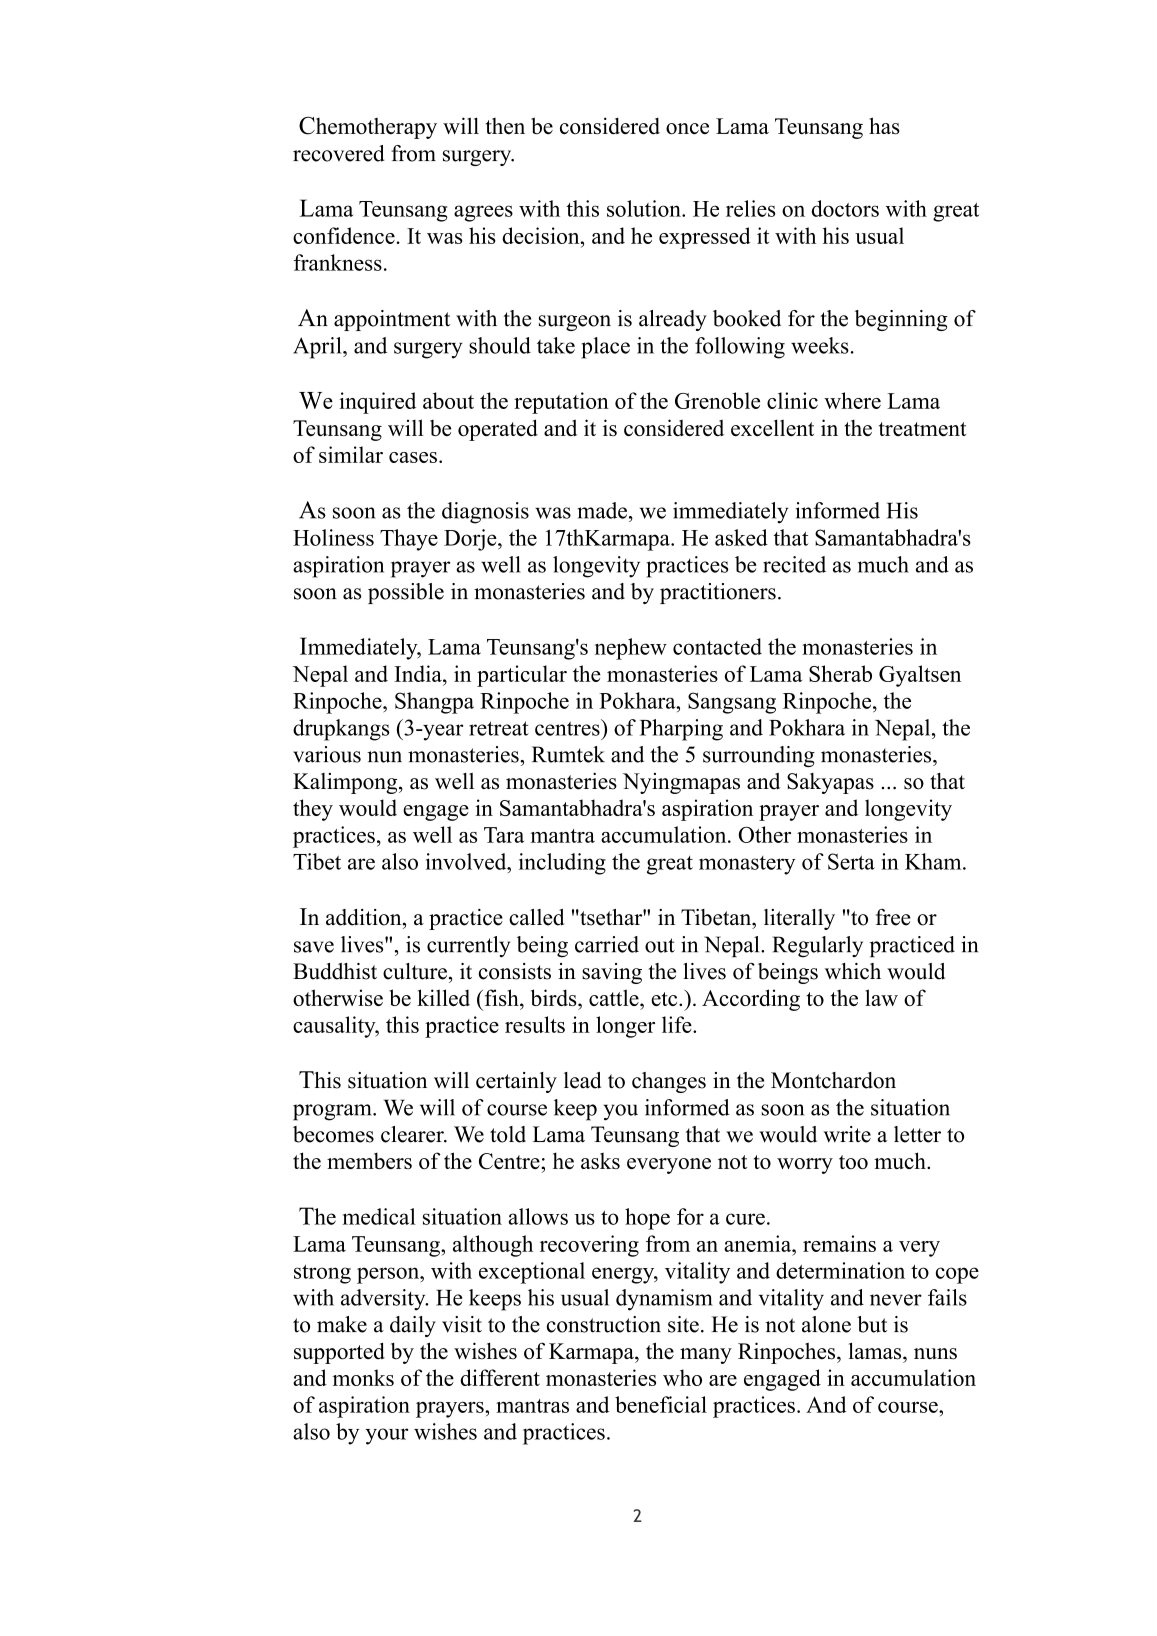  Describe the element at coordinates (645, 208) in the page. I see `solution` at that location.
